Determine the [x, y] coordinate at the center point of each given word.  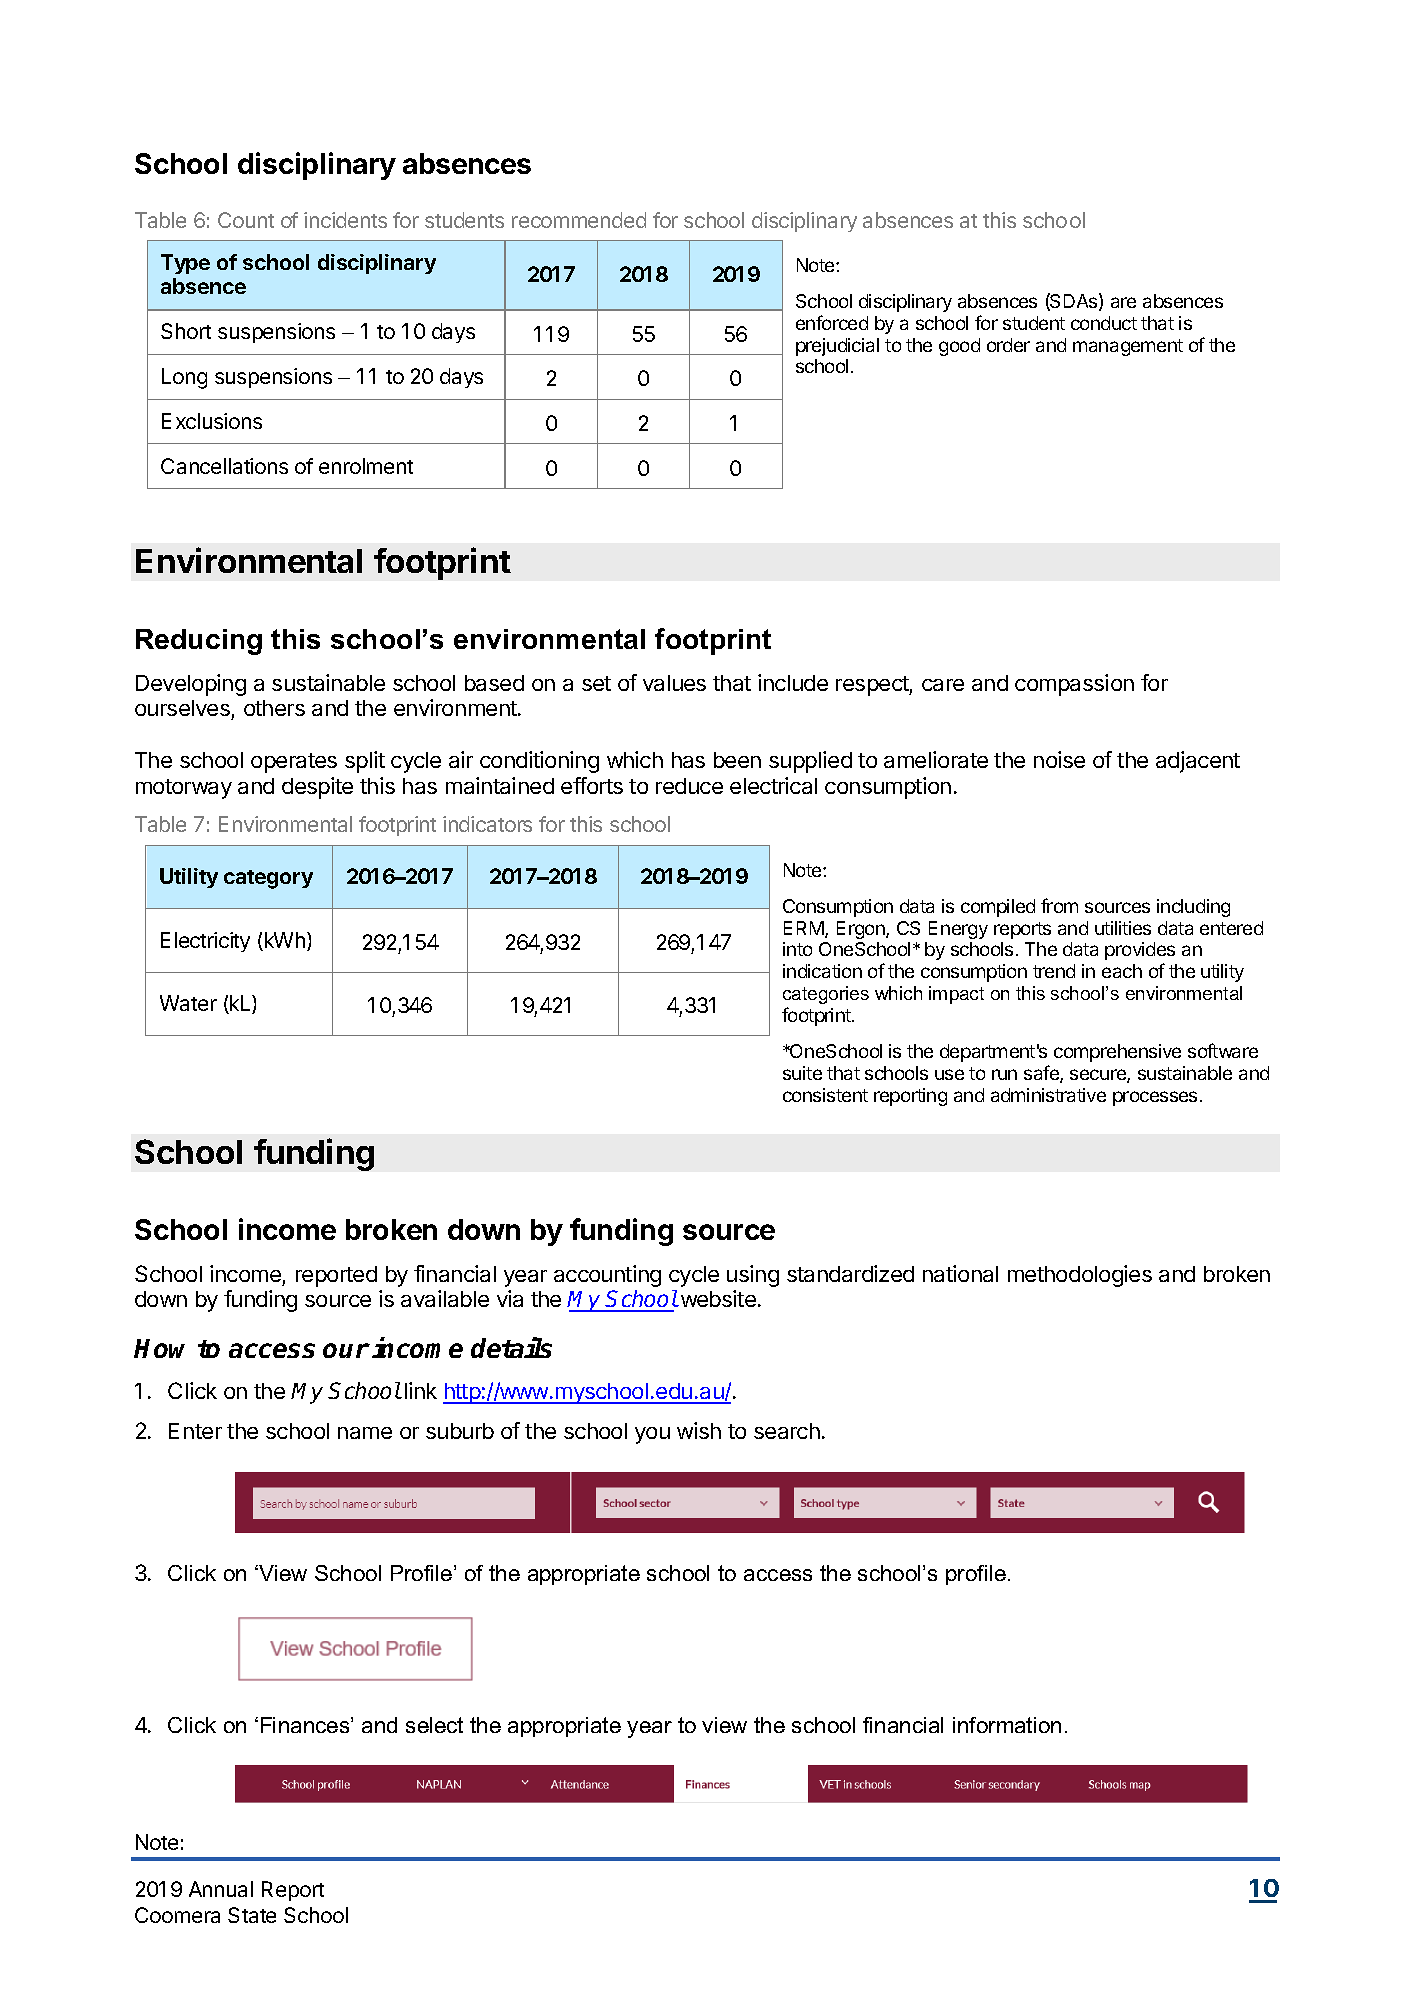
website [717, 1298]
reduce [689, 786]
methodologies [1080, 1276]
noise [1059, 759]
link [421, 1390]
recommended [579, 220]
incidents [345, 220]
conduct [1104, 323]
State [252, 1915]
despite [317, 788]
